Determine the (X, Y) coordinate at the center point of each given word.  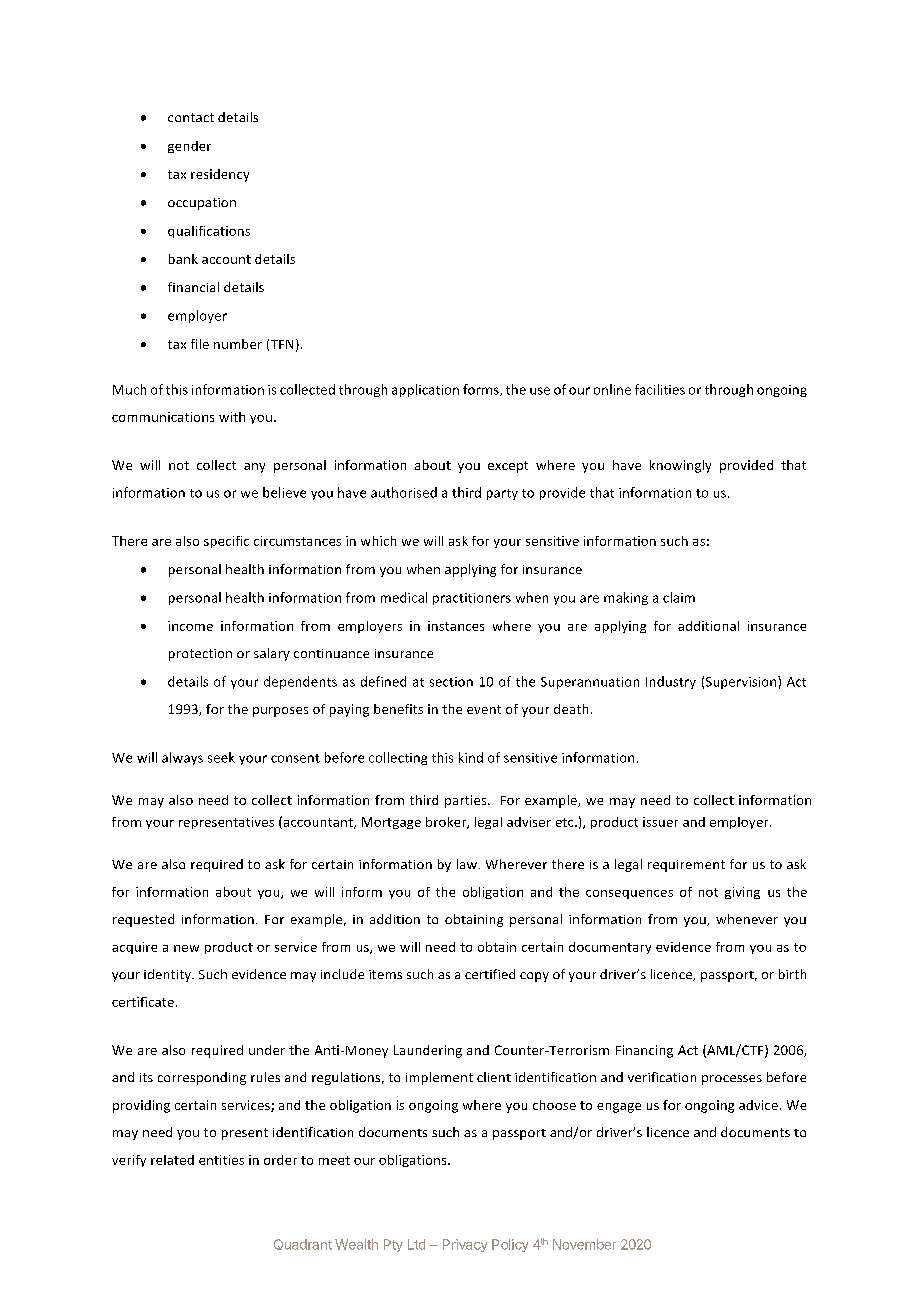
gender (189, 147)
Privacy (465, 1245)
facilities (660, 389)
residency (220, 175)
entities (221, 1160)
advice (758, 1105)
